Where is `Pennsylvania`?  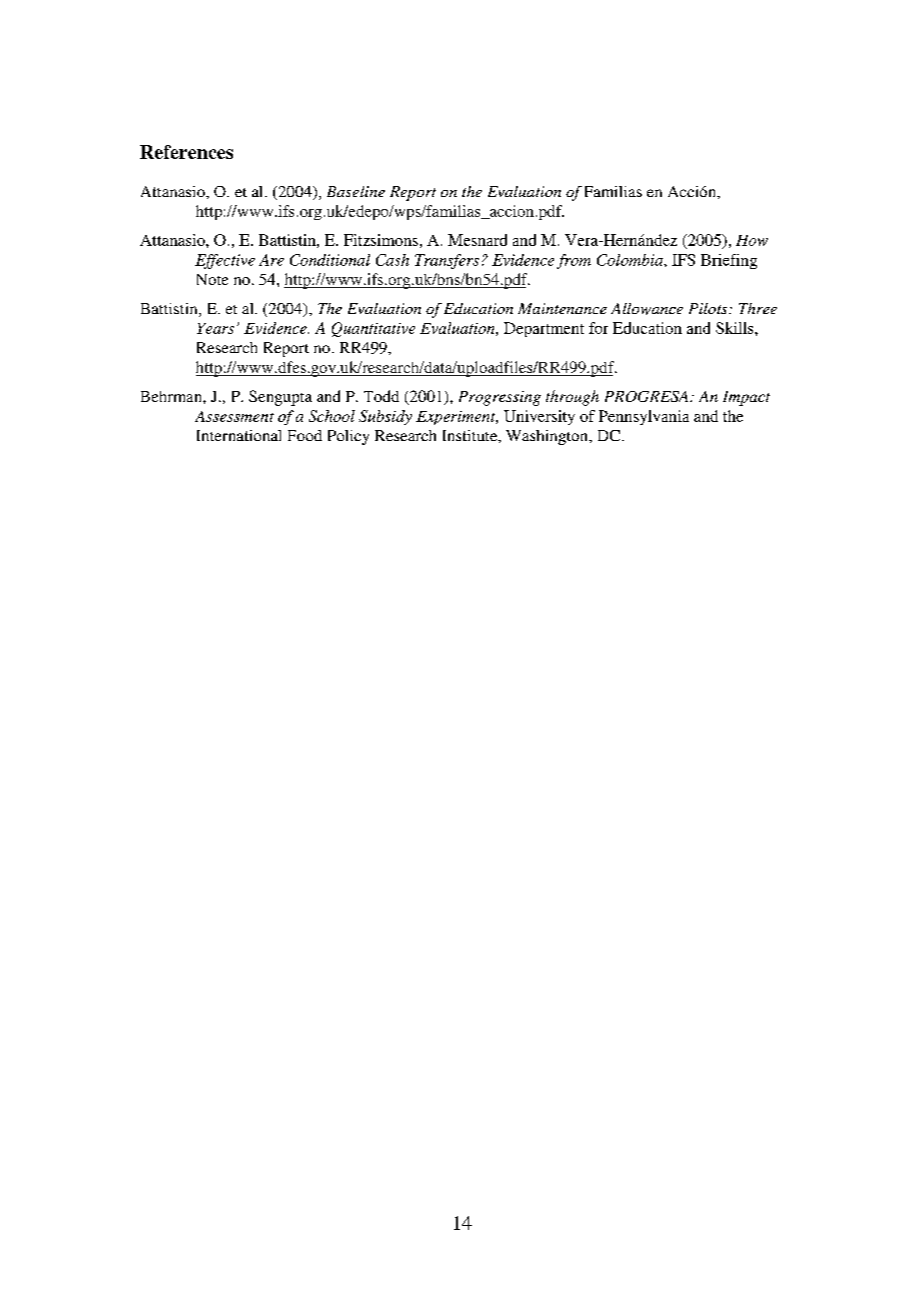 Pennsylvania is located at coordinates (644, 417).
